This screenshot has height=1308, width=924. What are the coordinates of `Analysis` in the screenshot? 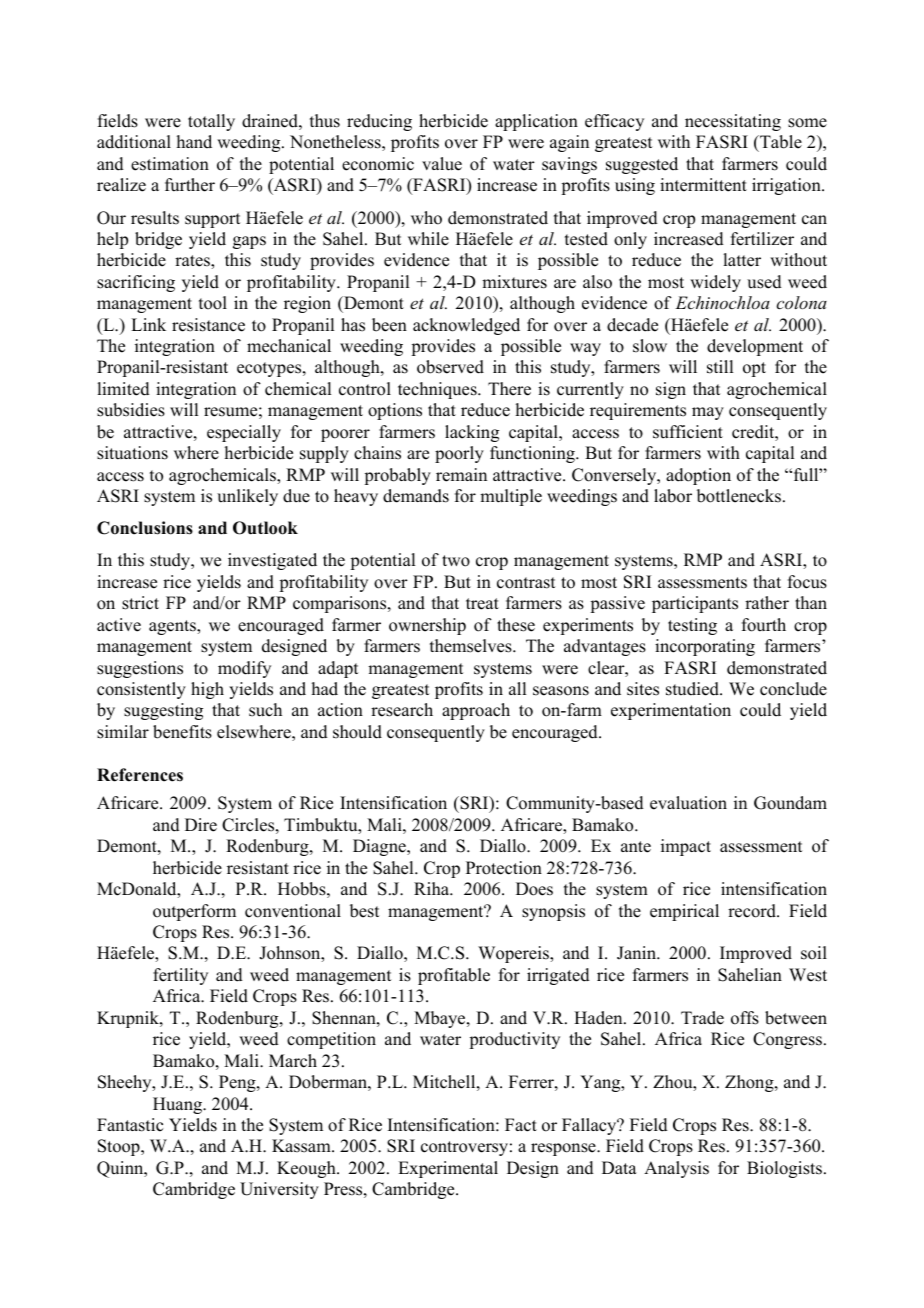 It's located at (676, 1169).
